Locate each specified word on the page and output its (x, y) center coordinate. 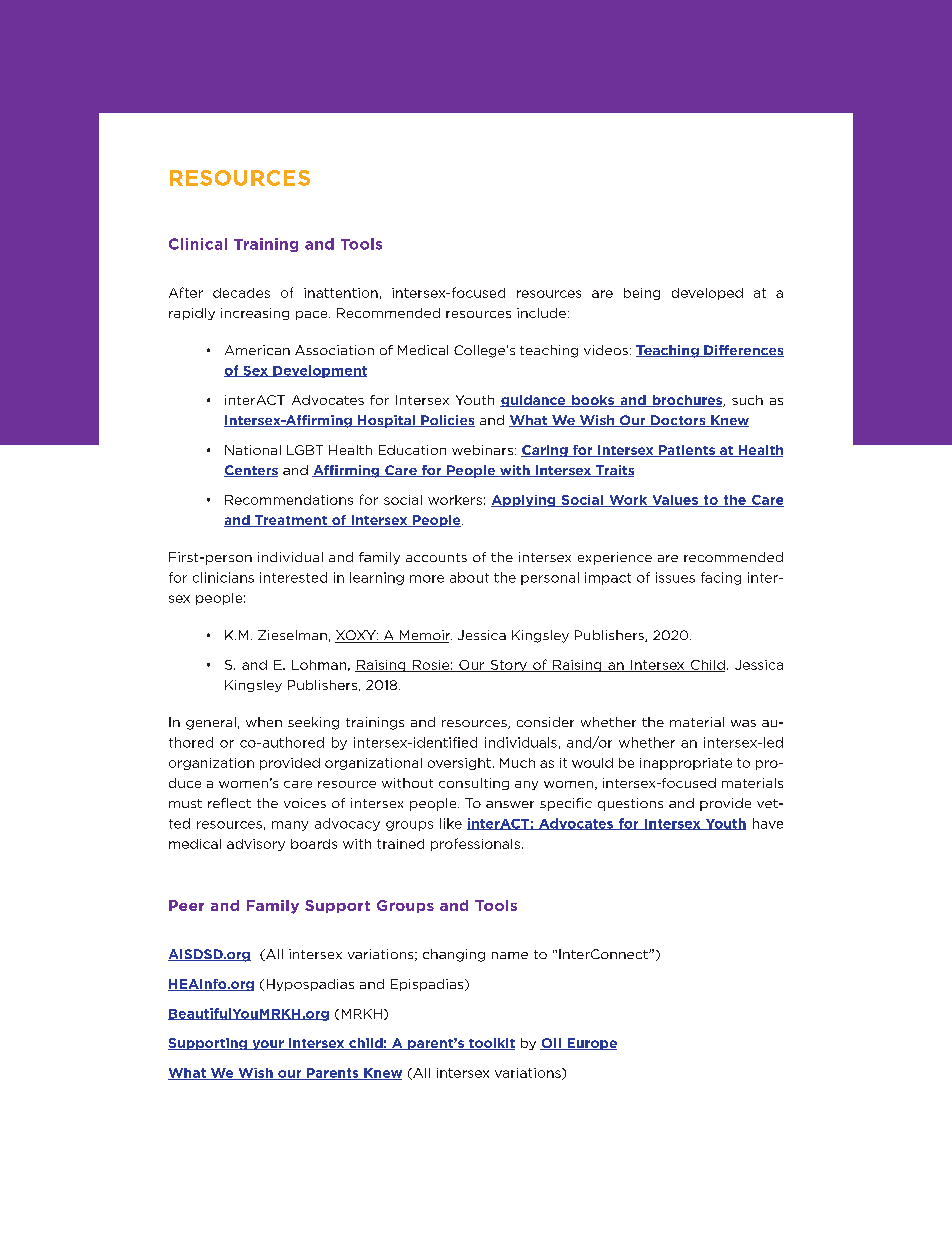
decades (241, 293)
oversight (459, 764)
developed (707, 294)
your (268, 1045)
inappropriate (686, 764)
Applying (524, 501)
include (541, 313)
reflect (229, 803)
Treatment (291, 521)
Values (675, 501)
